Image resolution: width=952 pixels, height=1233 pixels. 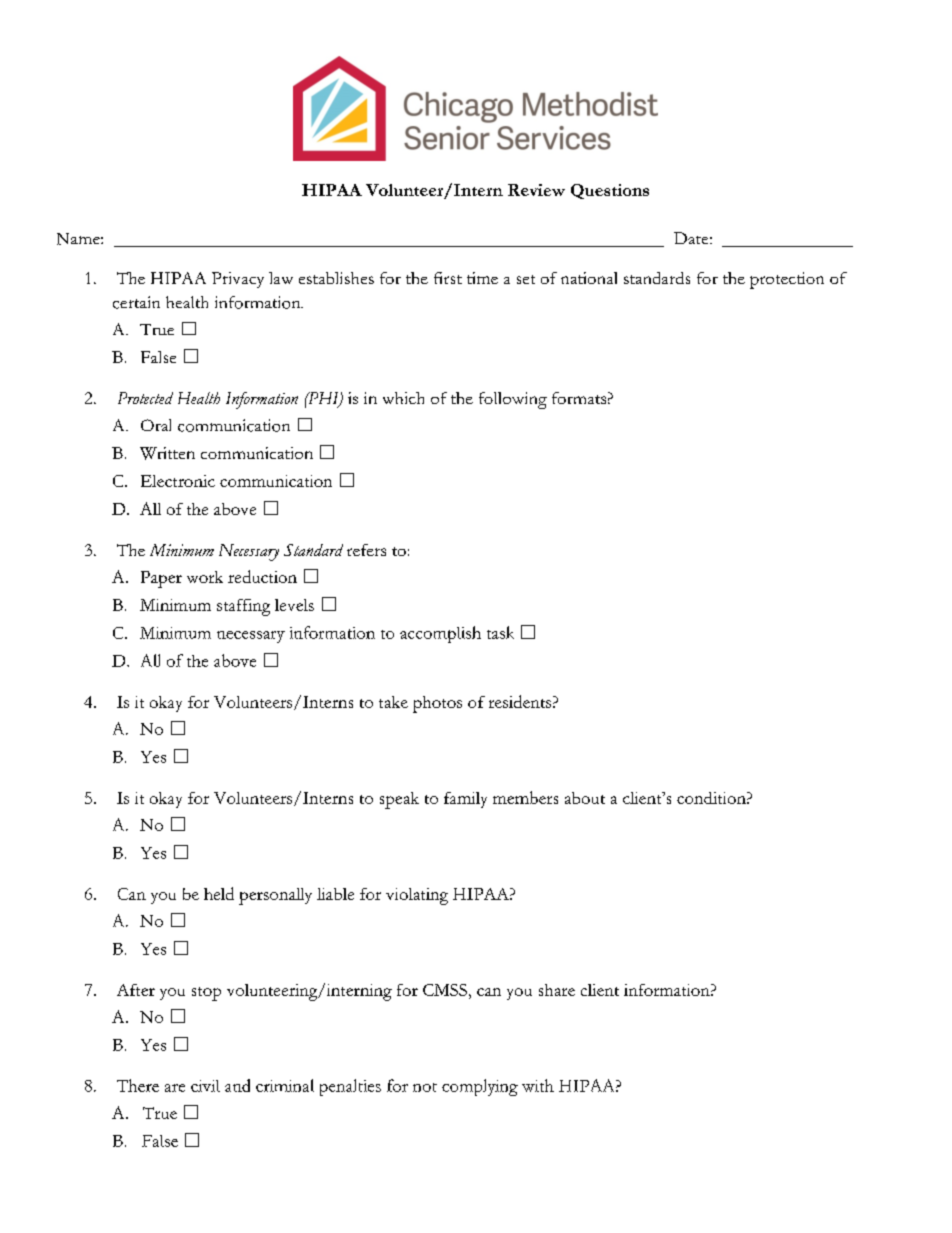 I want to click on accomplish, so click(x=440, y=634).
